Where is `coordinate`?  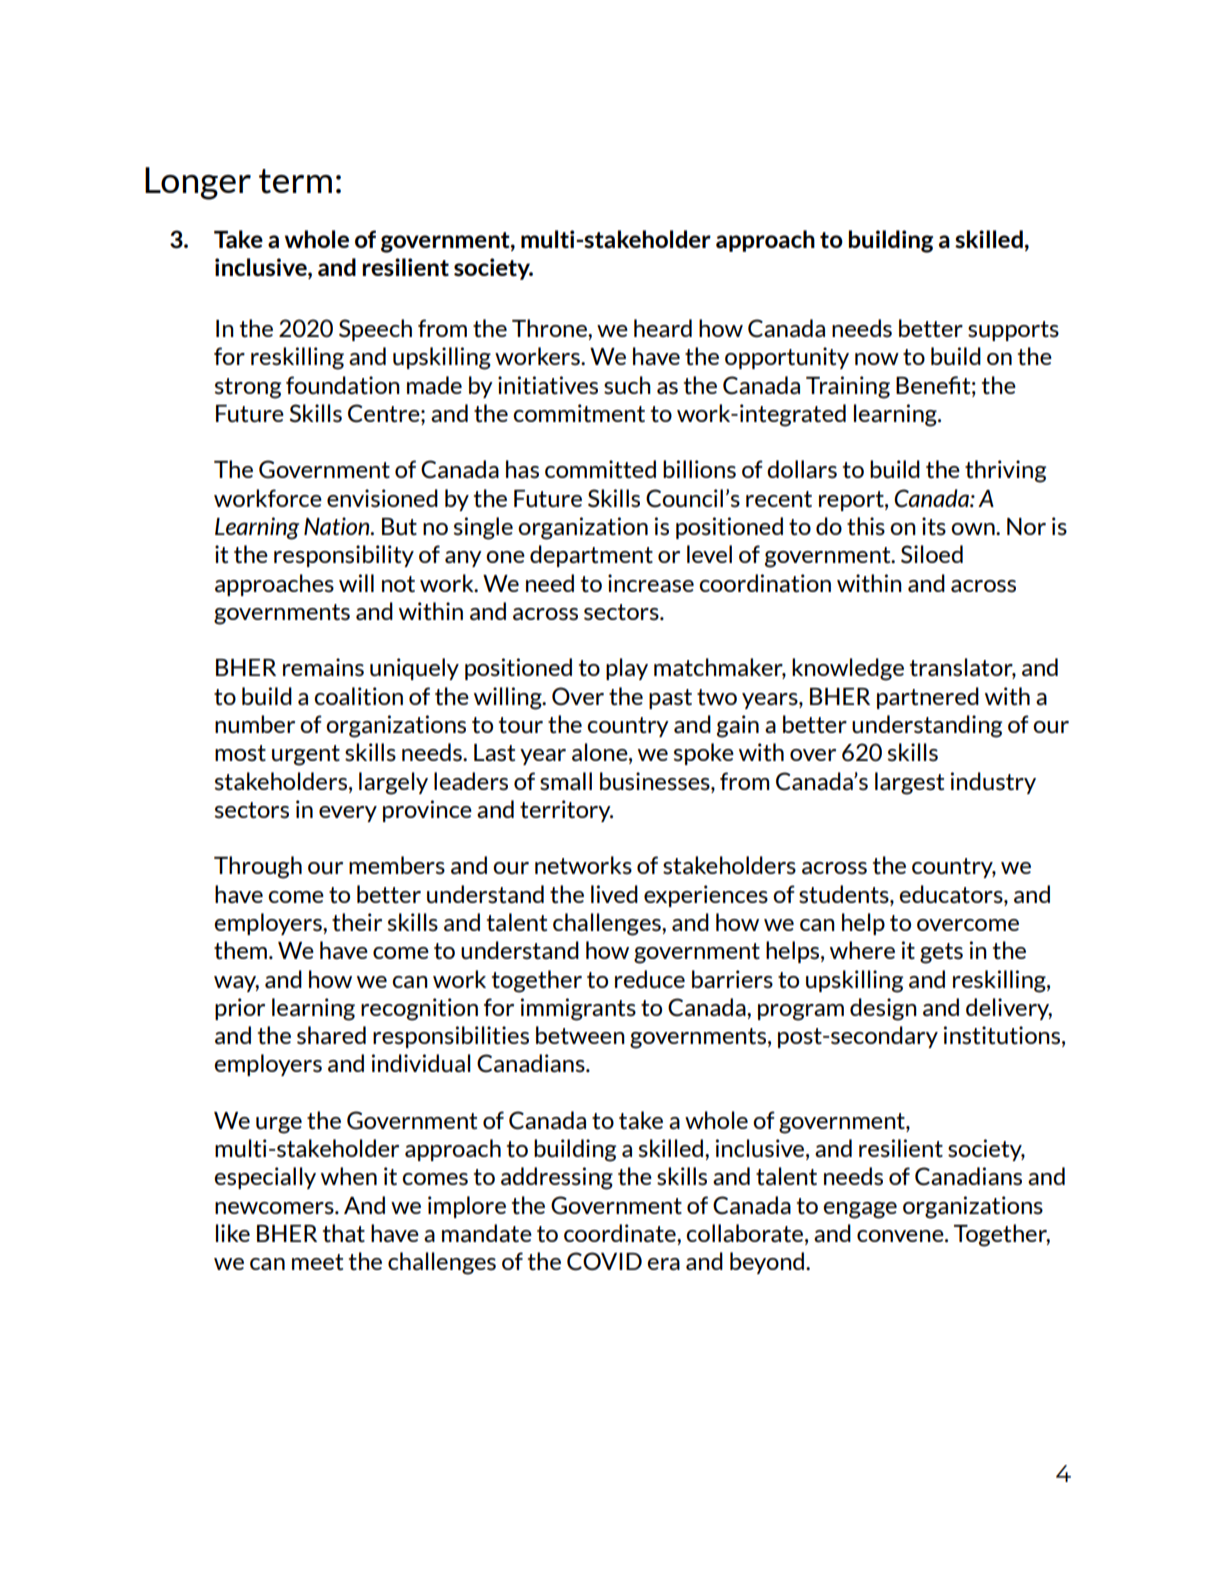
coordinate is located at coordinates (621, 1233).
